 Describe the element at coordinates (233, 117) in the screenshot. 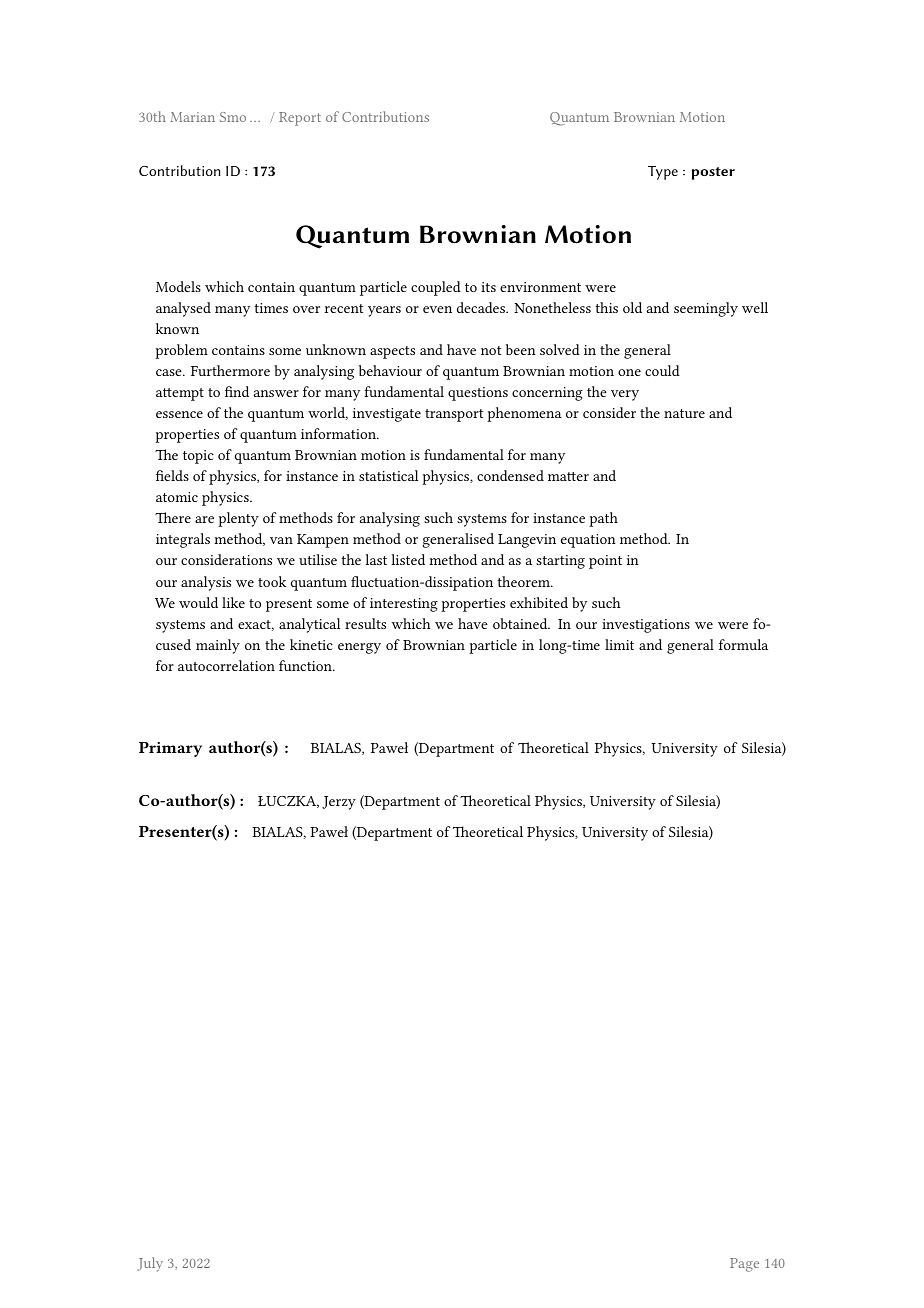

I see `Smo` at that location.
